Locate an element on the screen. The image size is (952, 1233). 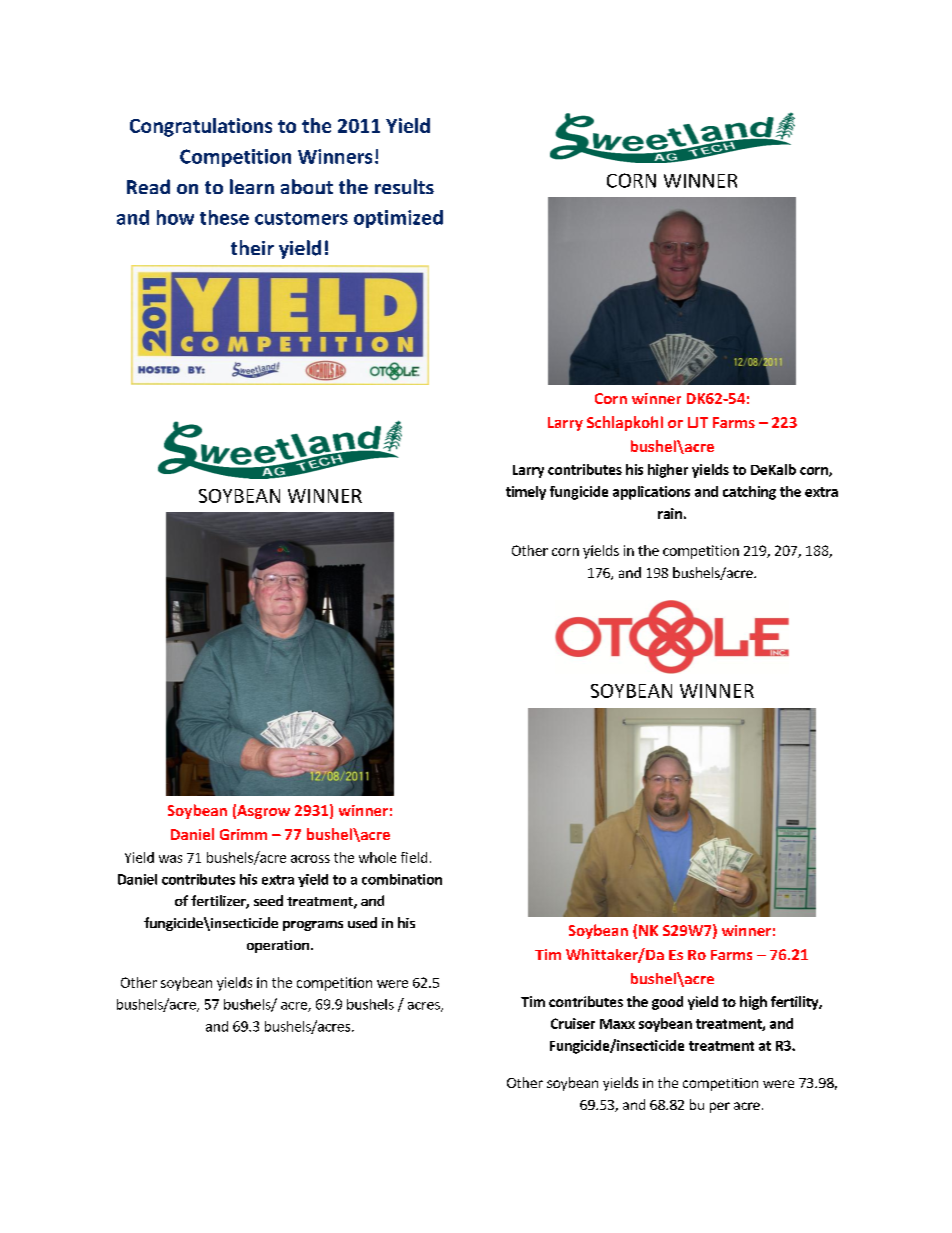
applications is located at coordinates (651, 493).
